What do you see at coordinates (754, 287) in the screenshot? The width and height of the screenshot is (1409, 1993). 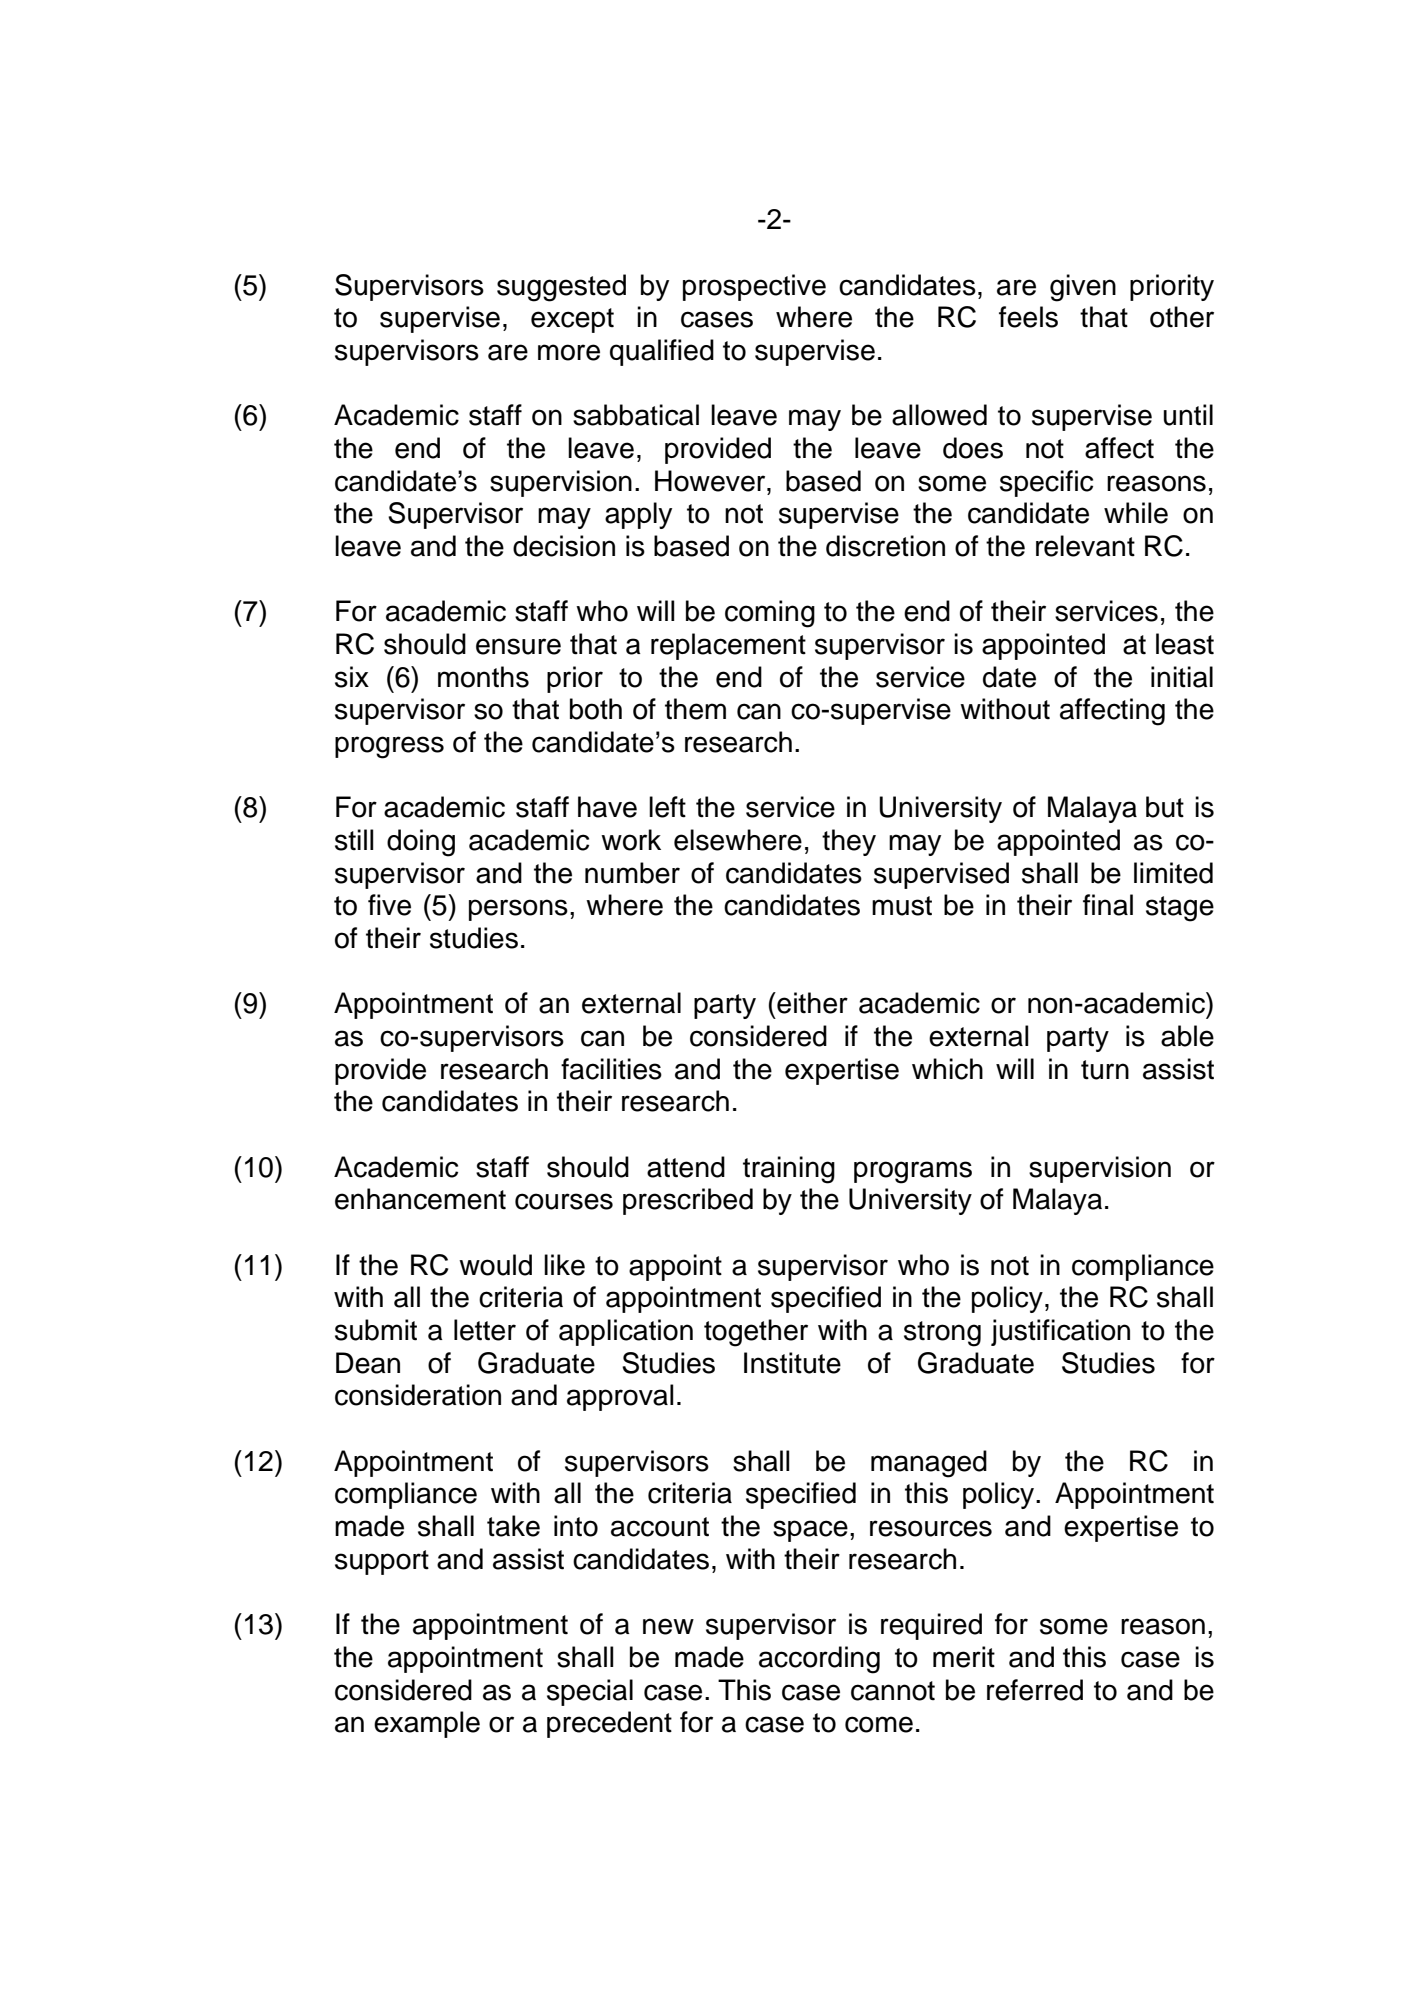 I see `prospective` at bounding box center [754, 287].
